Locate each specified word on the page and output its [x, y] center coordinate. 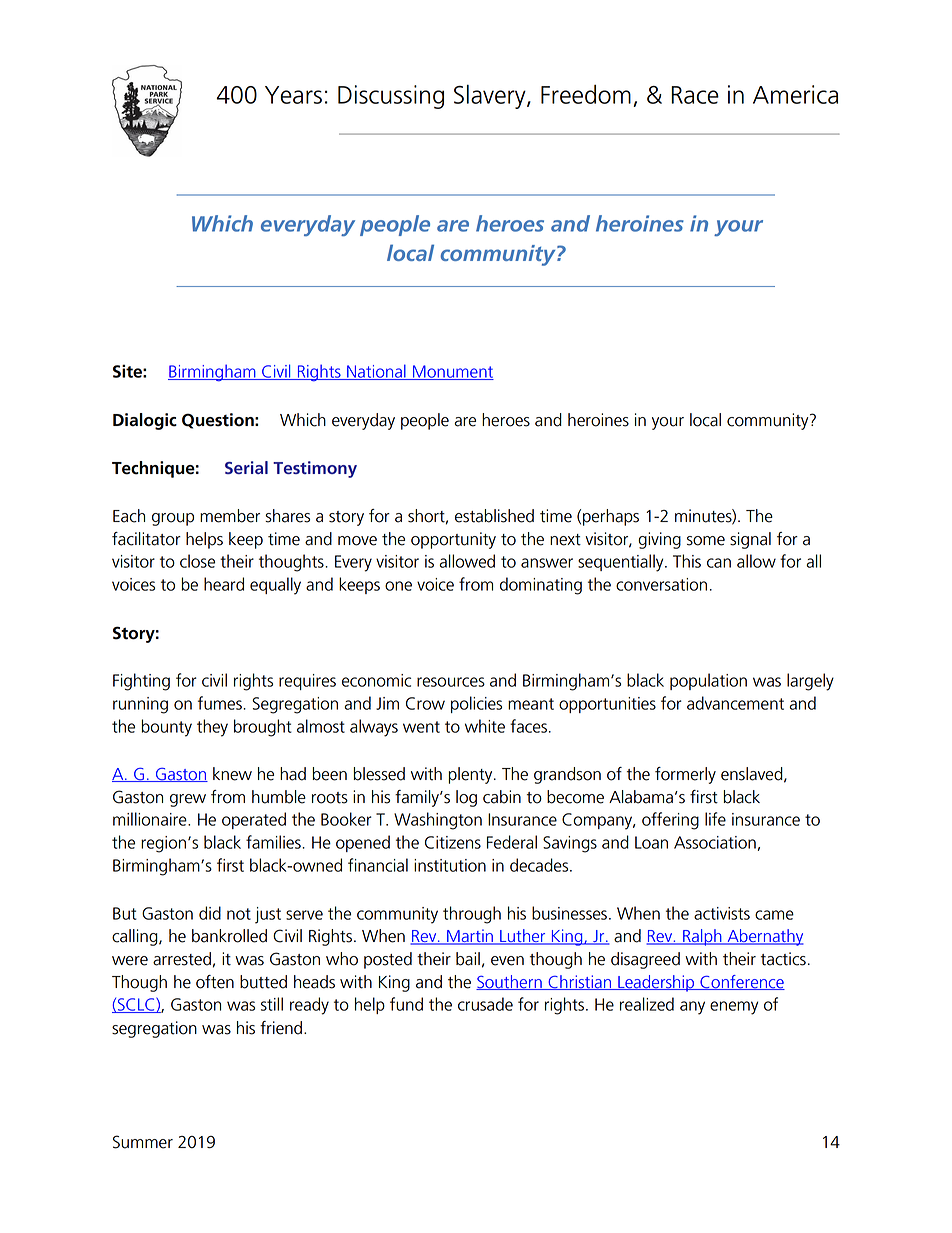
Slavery [491, 97]
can [719, 563]
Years [293, 95]
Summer [143, 1142]
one [398, 586]
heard [224, 584]
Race [695, 95]
